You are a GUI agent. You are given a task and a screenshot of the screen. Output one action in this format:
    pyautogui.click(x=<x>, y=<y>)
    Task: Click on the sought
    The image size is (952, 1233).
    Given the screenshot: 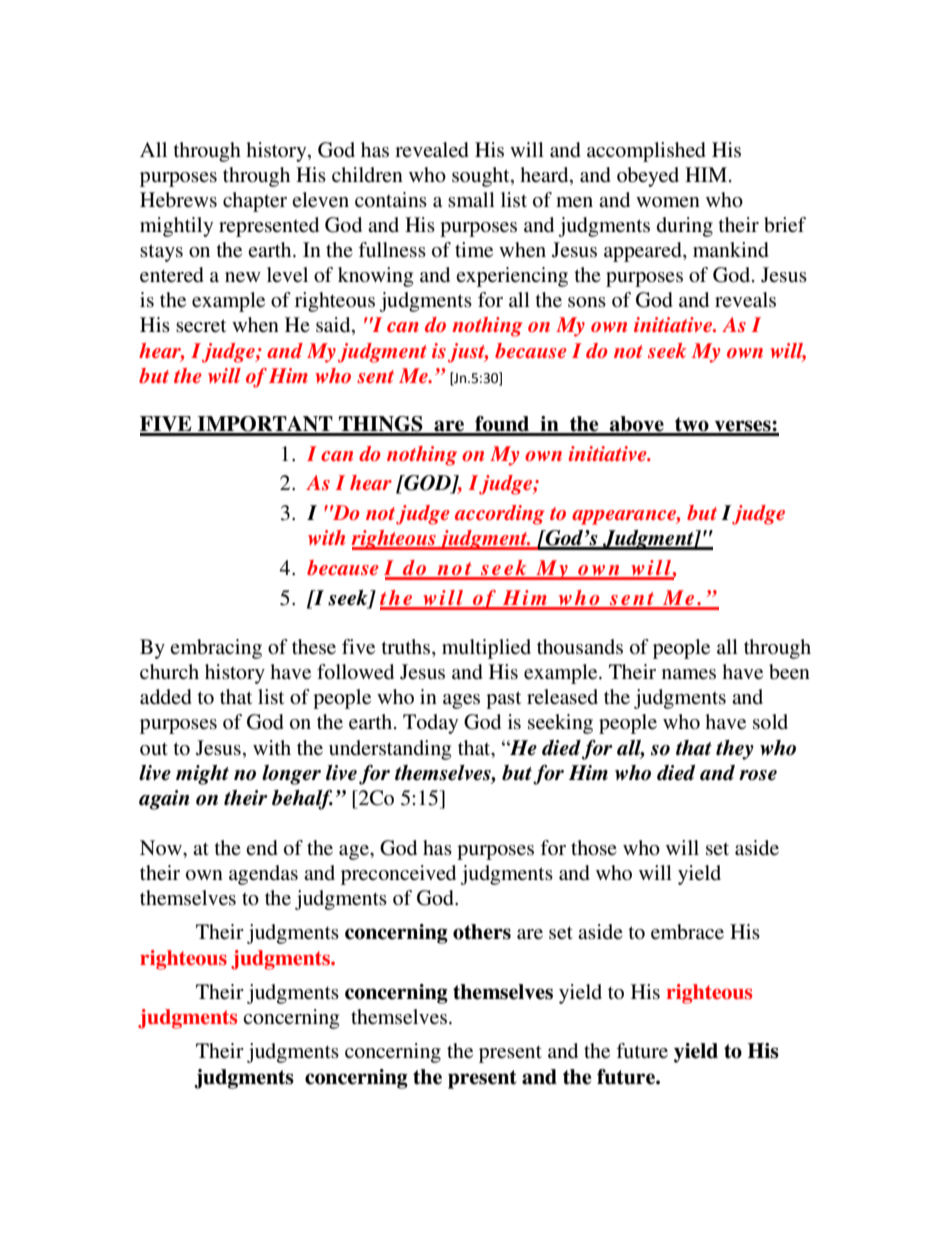 What is the action you would take?
    pyautogui.click(x=482, y=177)
